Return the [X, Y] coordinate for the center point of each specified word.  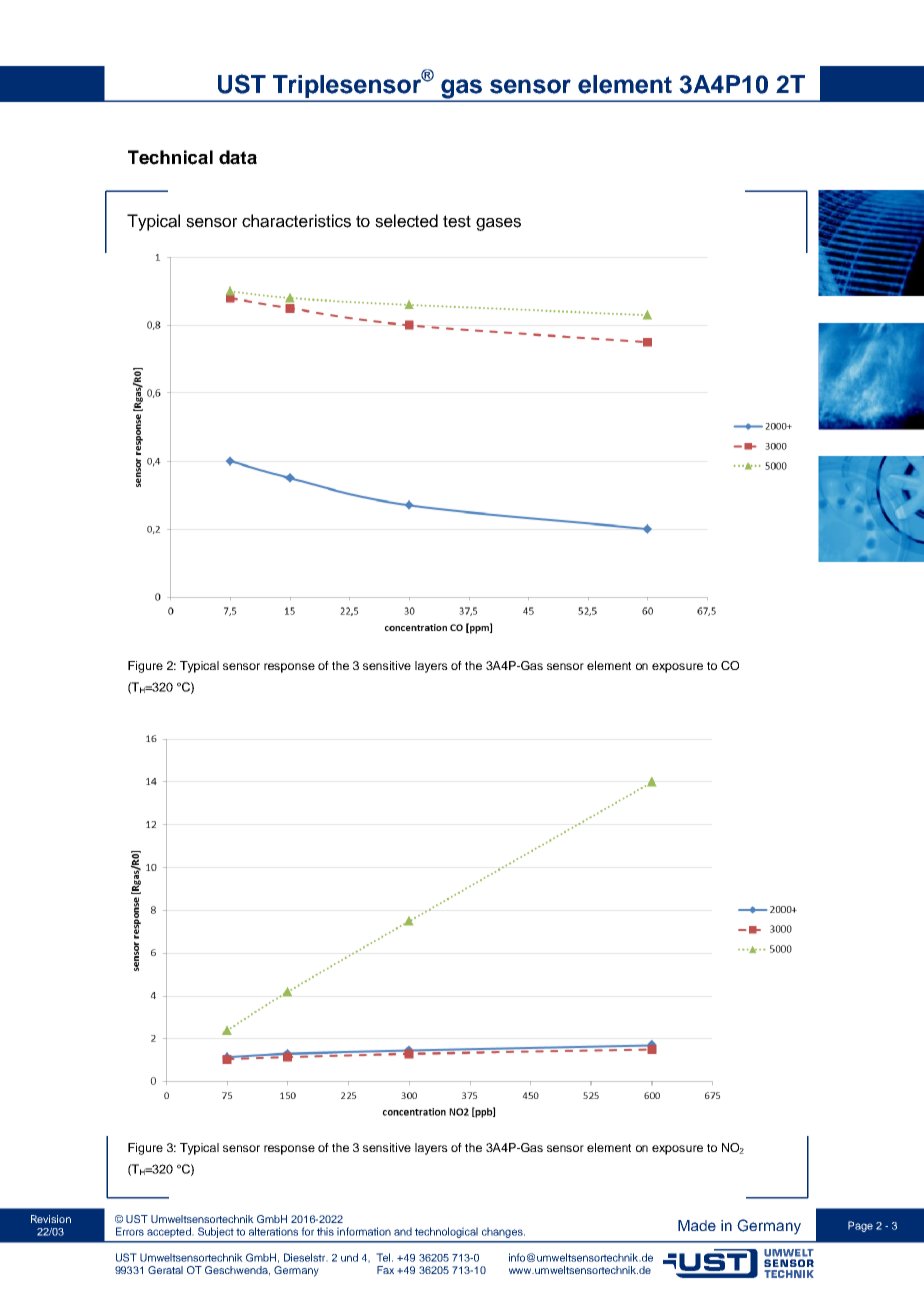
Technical [170, 157]
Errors [130, 1231]
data [238, 157]
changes [503, 1232]
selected [406, 221]
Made [697, 1225]
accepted [170, 1232]
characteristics [296, 221]
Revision [51, 1219]
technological [446, 1232]
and [403, 1231]
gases [498, 224]
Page [860, 1226]
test [457, 221]
